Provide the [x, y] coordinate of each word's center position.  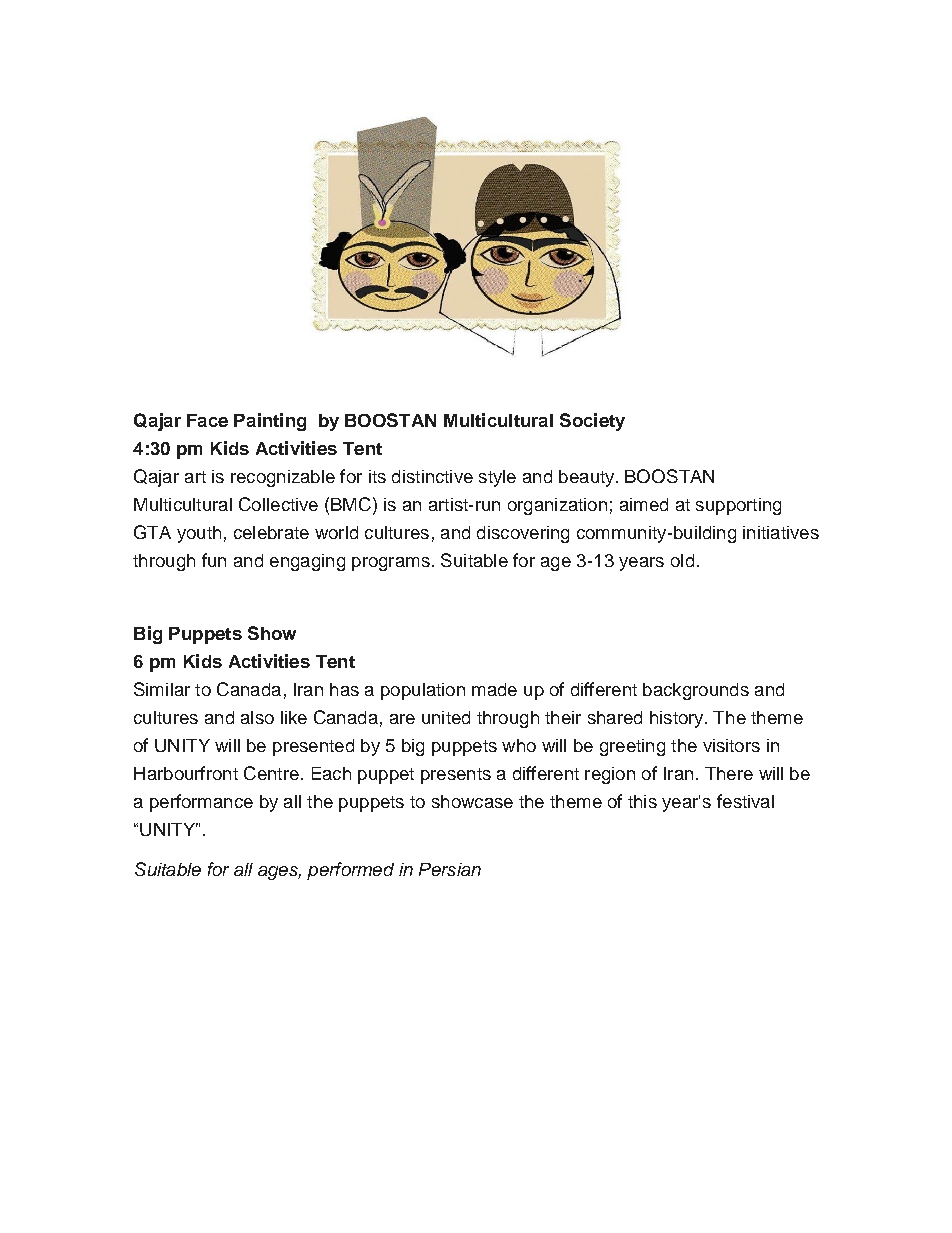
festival [745, 801]
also [257, 717]
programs [391, 564]
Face [207, 420]
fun [214, 560]
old [682, 560]
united [446, 717]
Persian [450, 869]
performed [350, 871]
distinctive [432, 476]
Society [592, 422]
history [678, 719]
